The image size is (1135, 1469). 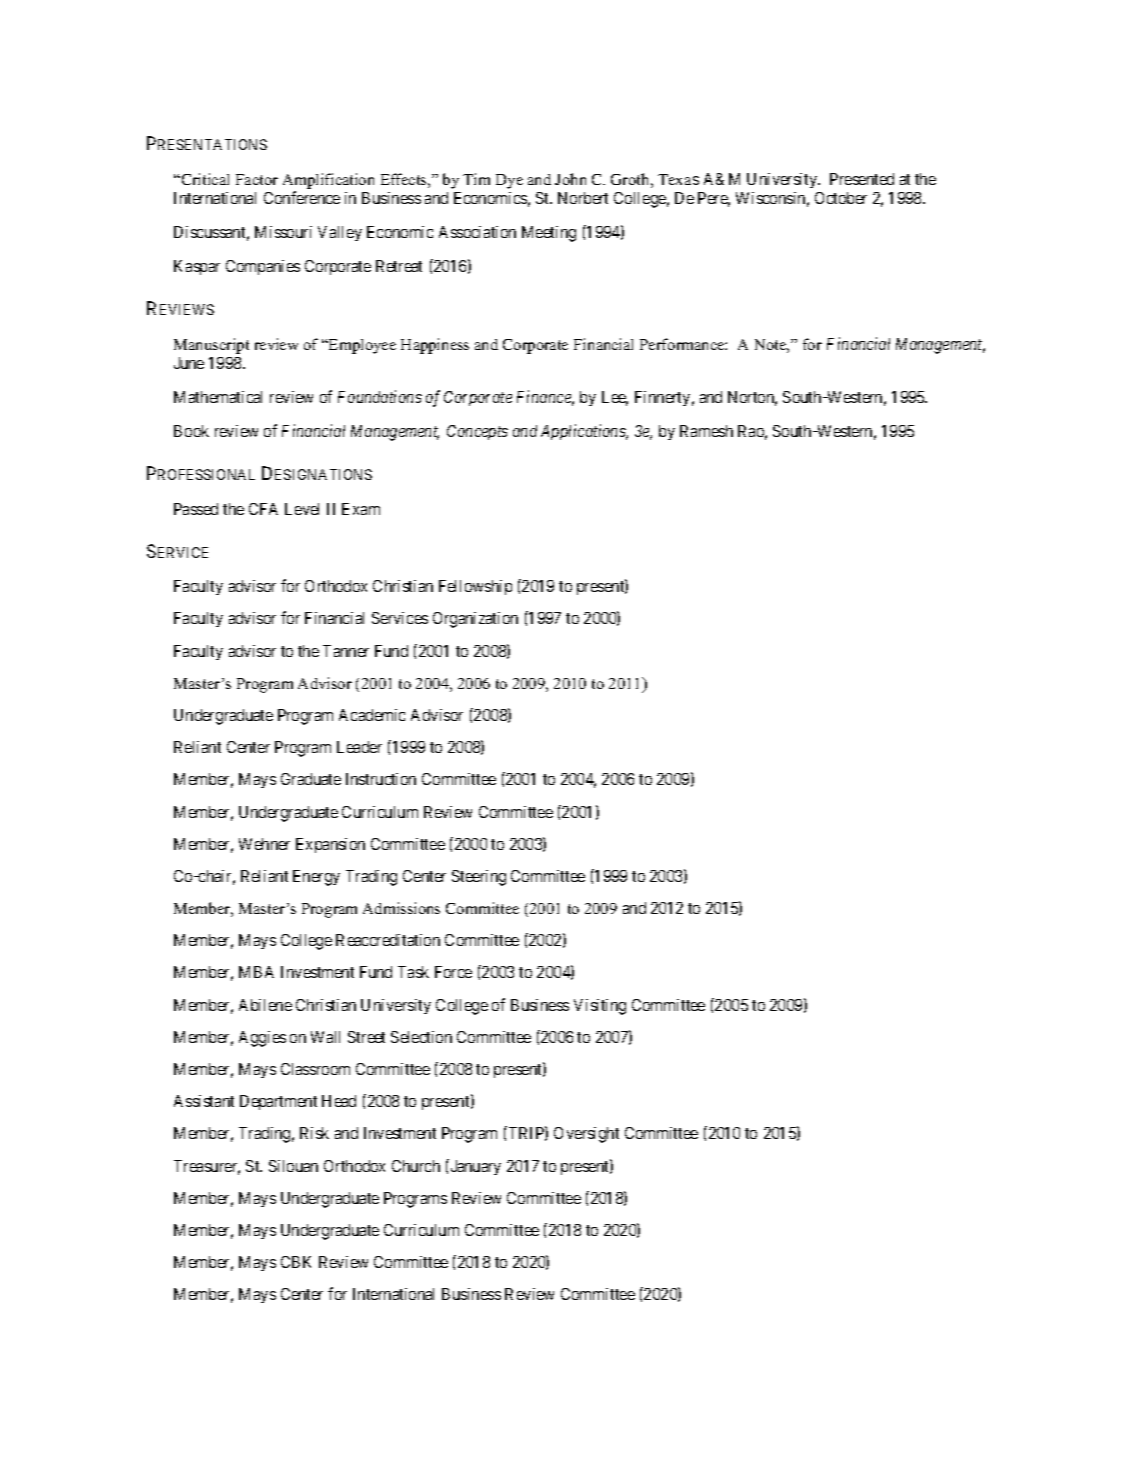 I want to click on Missouri, so click(x=283, y=232).
